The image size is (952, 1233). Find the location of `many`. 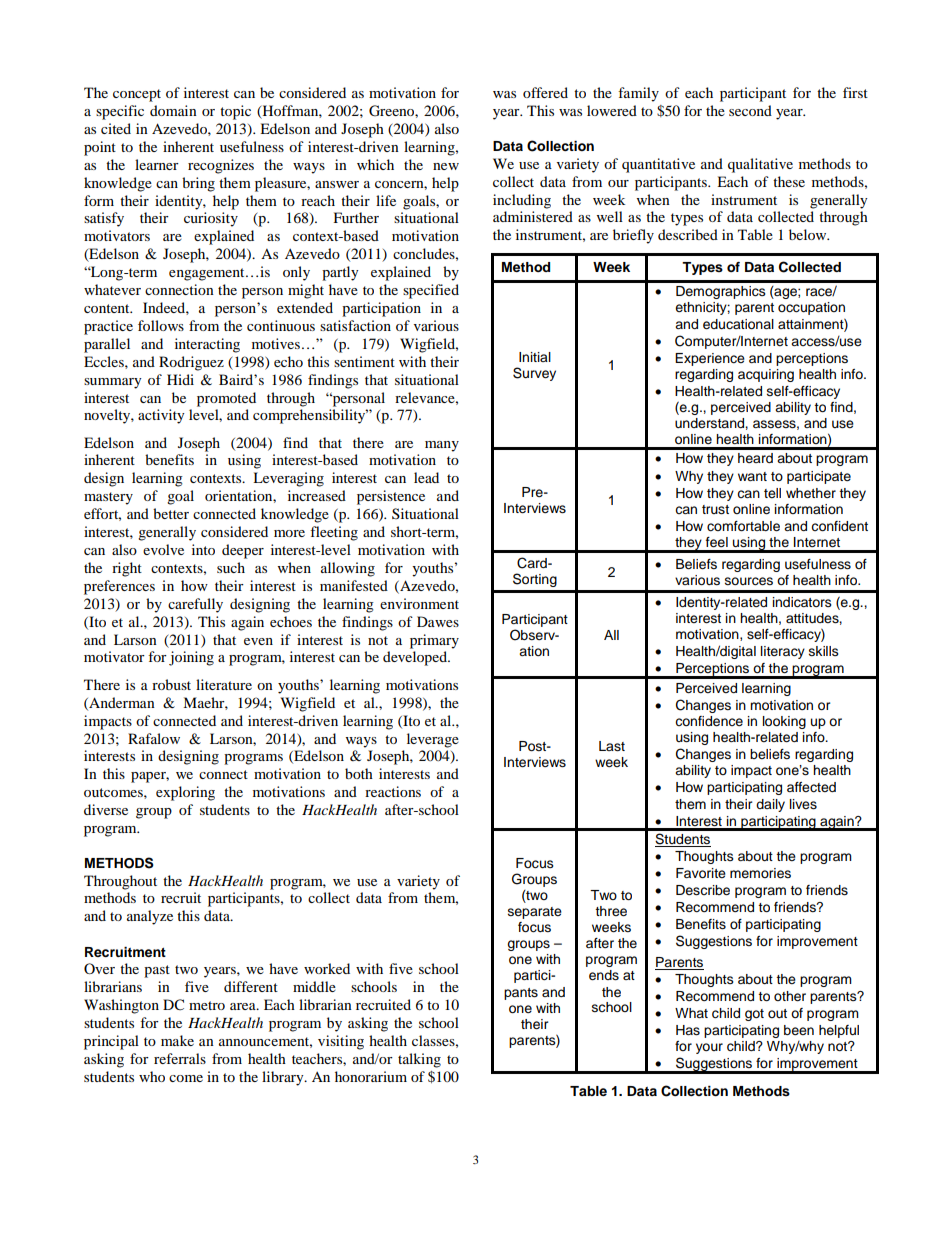

many is located at coordinates (442, 446).
